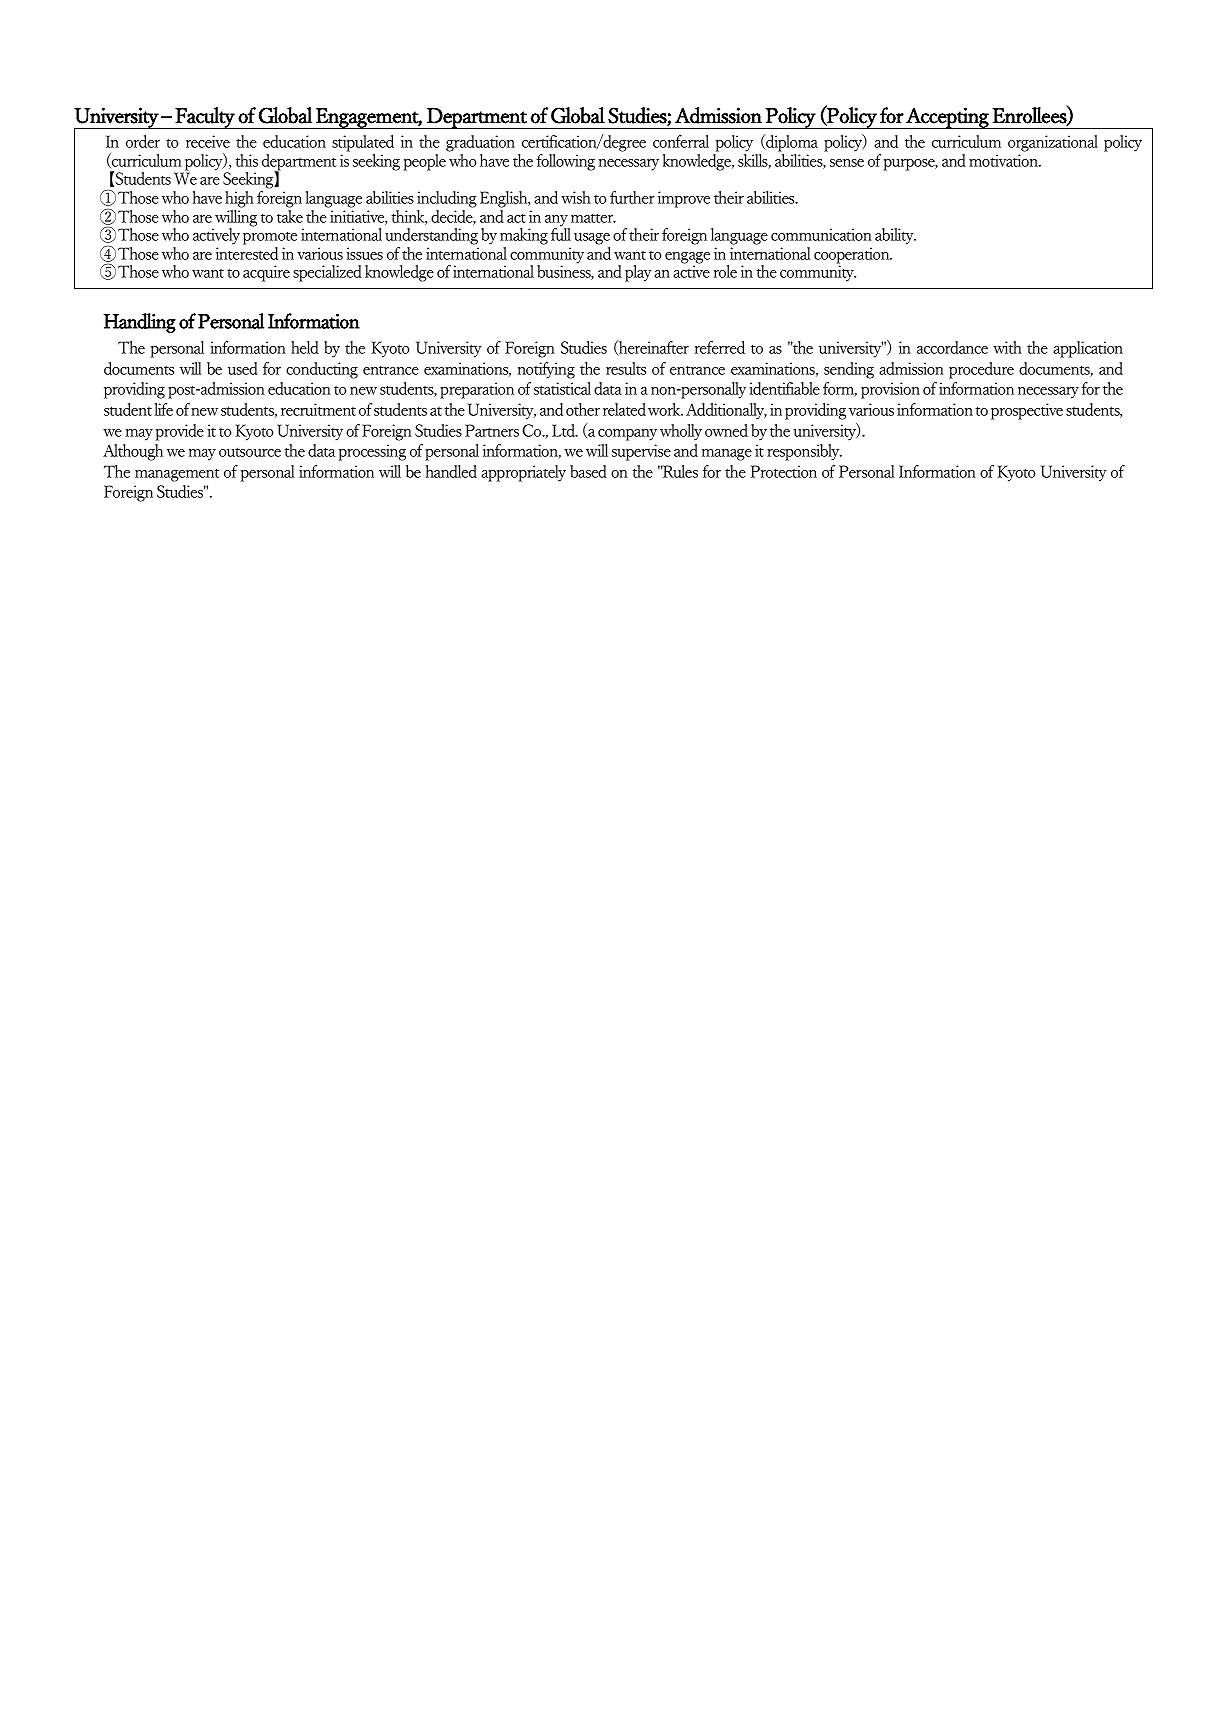 This screenshot has width=1226, height=1733. What do you see at coordinates (250, 452) in the screenshot?
I see `outsource` at bounding box center [250, 452].
